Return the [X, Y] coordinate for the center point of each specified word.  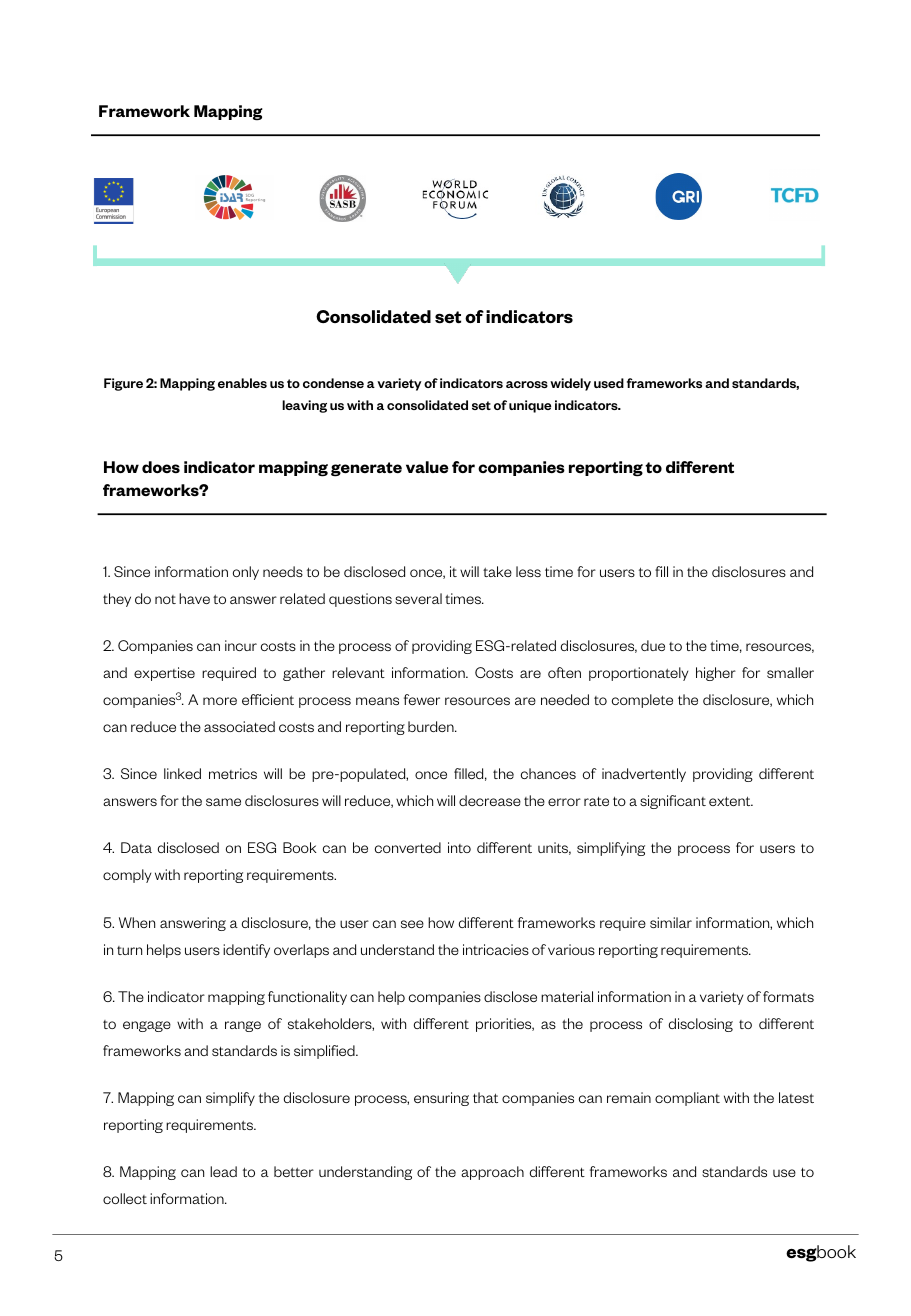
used [609, 383]
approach [492, 1173]
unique [530, 406]
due [653, 645]
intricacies [496, 949]
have [194, 598]
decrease [490, 800]
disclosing [701, 1025]
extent [731, 801]
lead [223, 1171]
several [418, 598]
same [223, 802]
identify [246, 951]
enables [242, 383]
